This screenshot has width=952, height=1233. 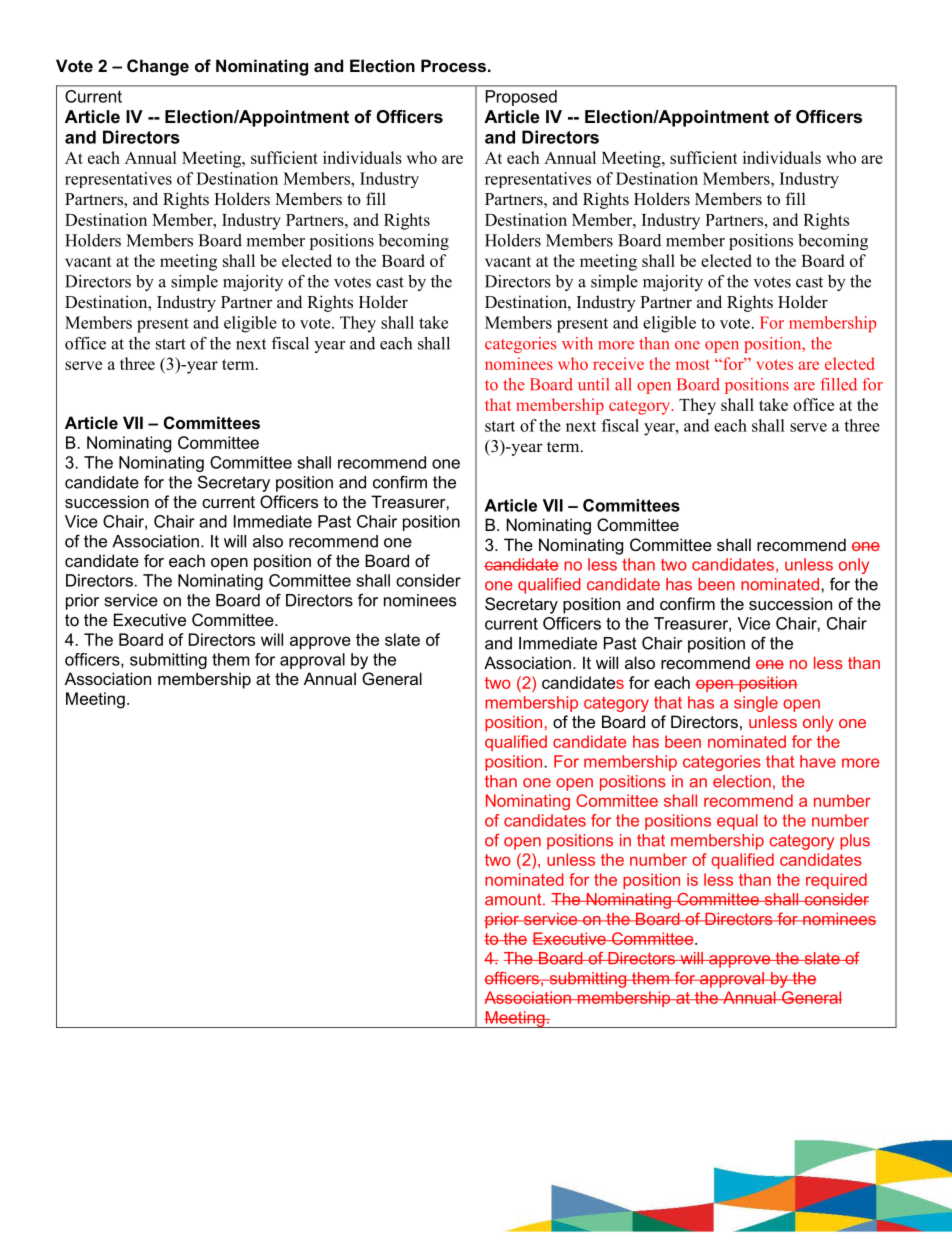 I want to click on single, so click(x=756, y=704).
